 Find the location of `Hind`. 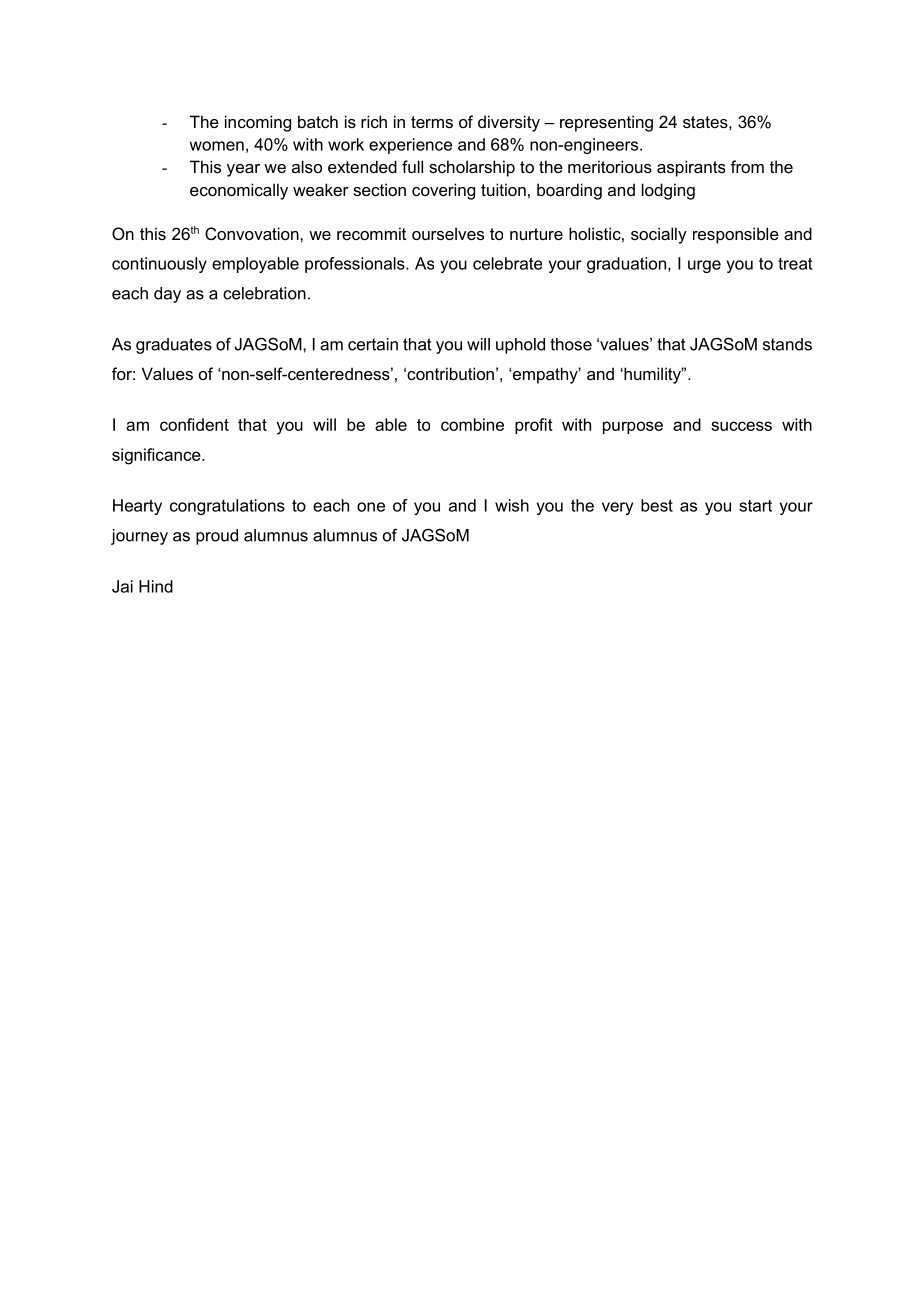

Hind is located at coordinates (156, 586).
